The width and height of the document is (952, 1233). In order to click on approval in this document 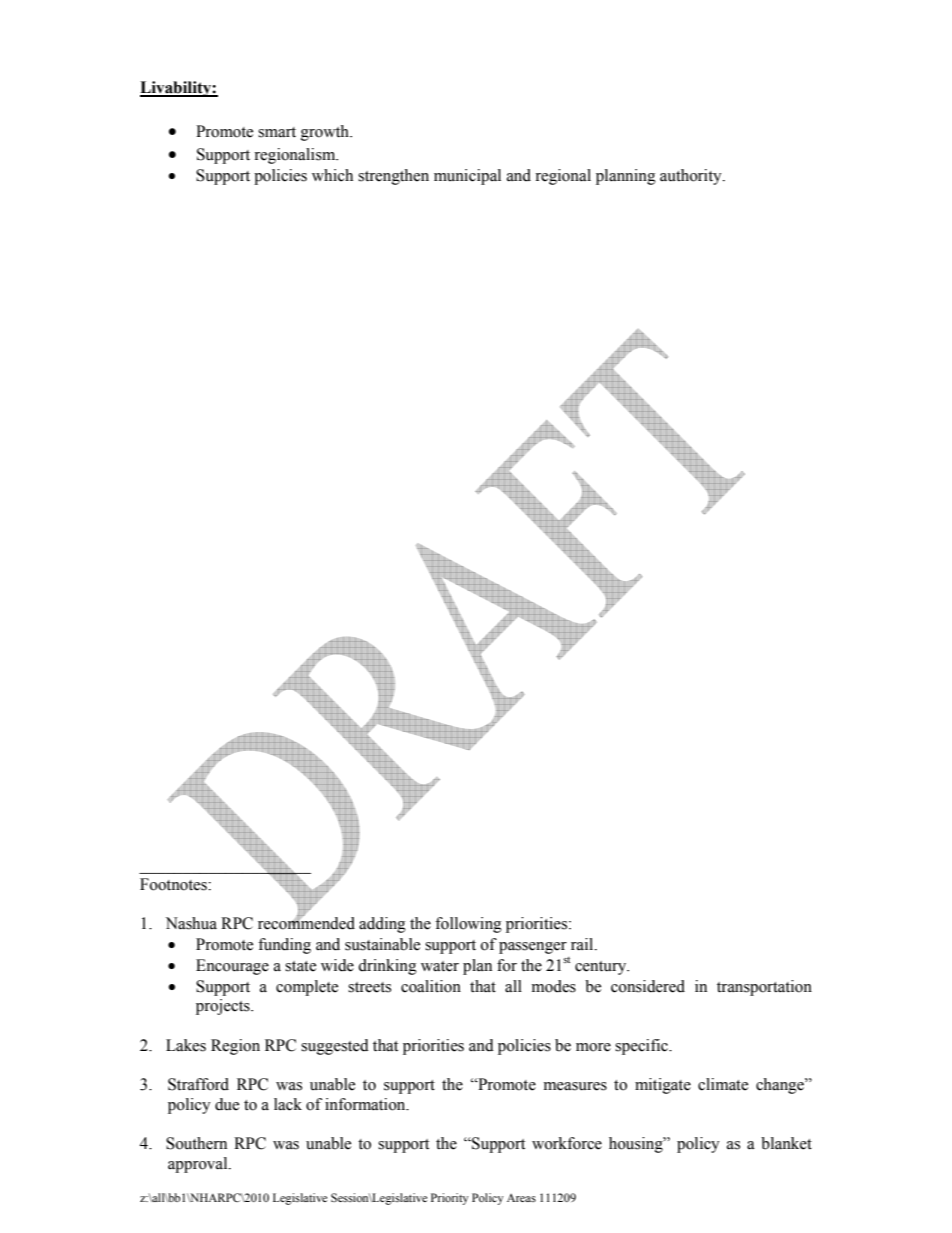, I will do `click(199, 1165)`.
